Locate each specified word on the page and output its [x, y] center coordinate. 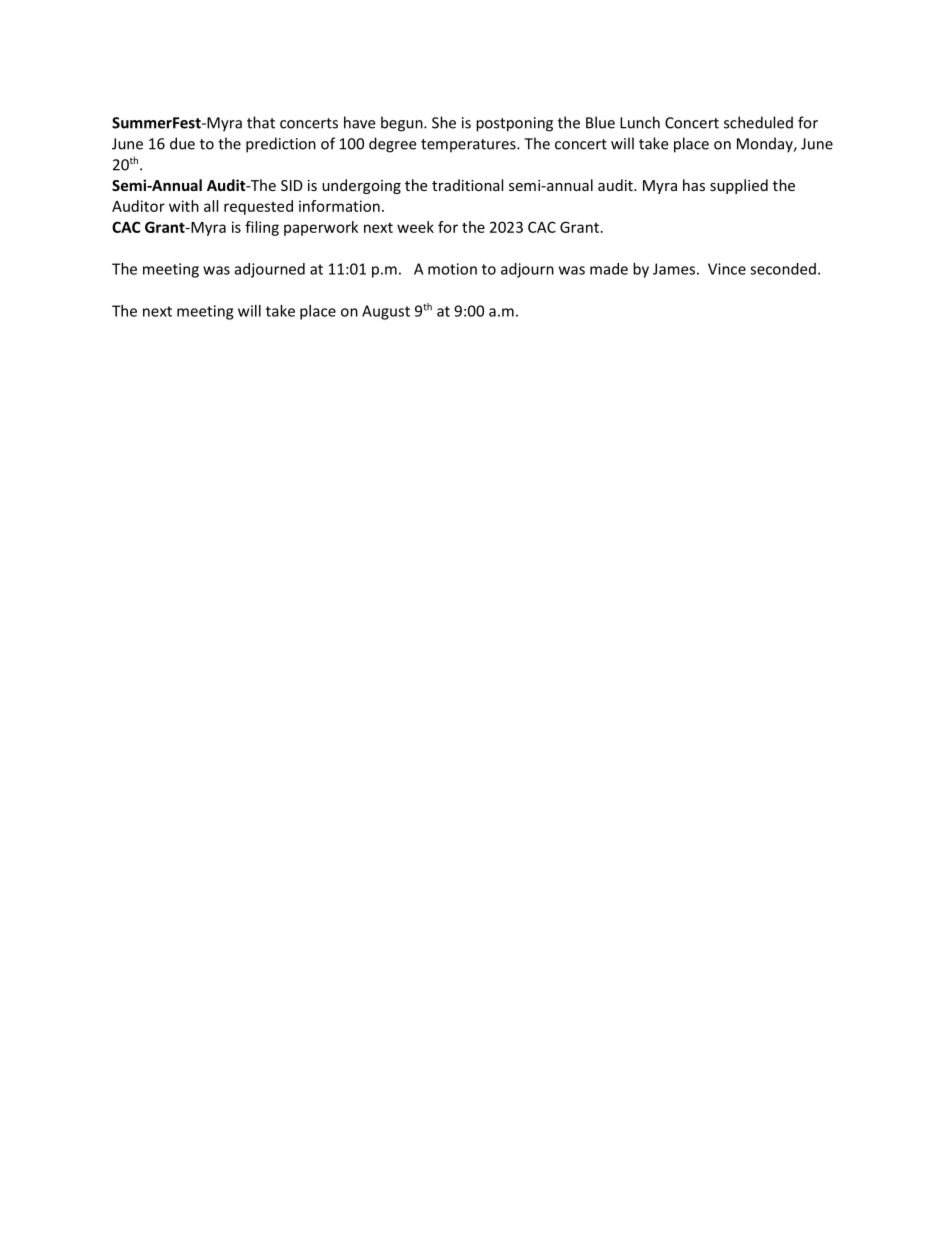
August [386, 312]
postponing [514, 124]
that [261, 122]
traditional [467, 185]
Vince [727, 269]
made [609, 269]
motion [452, 269]
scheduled [758, 122]
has [694, 185]
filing [262, 228]
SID [292, 185]
